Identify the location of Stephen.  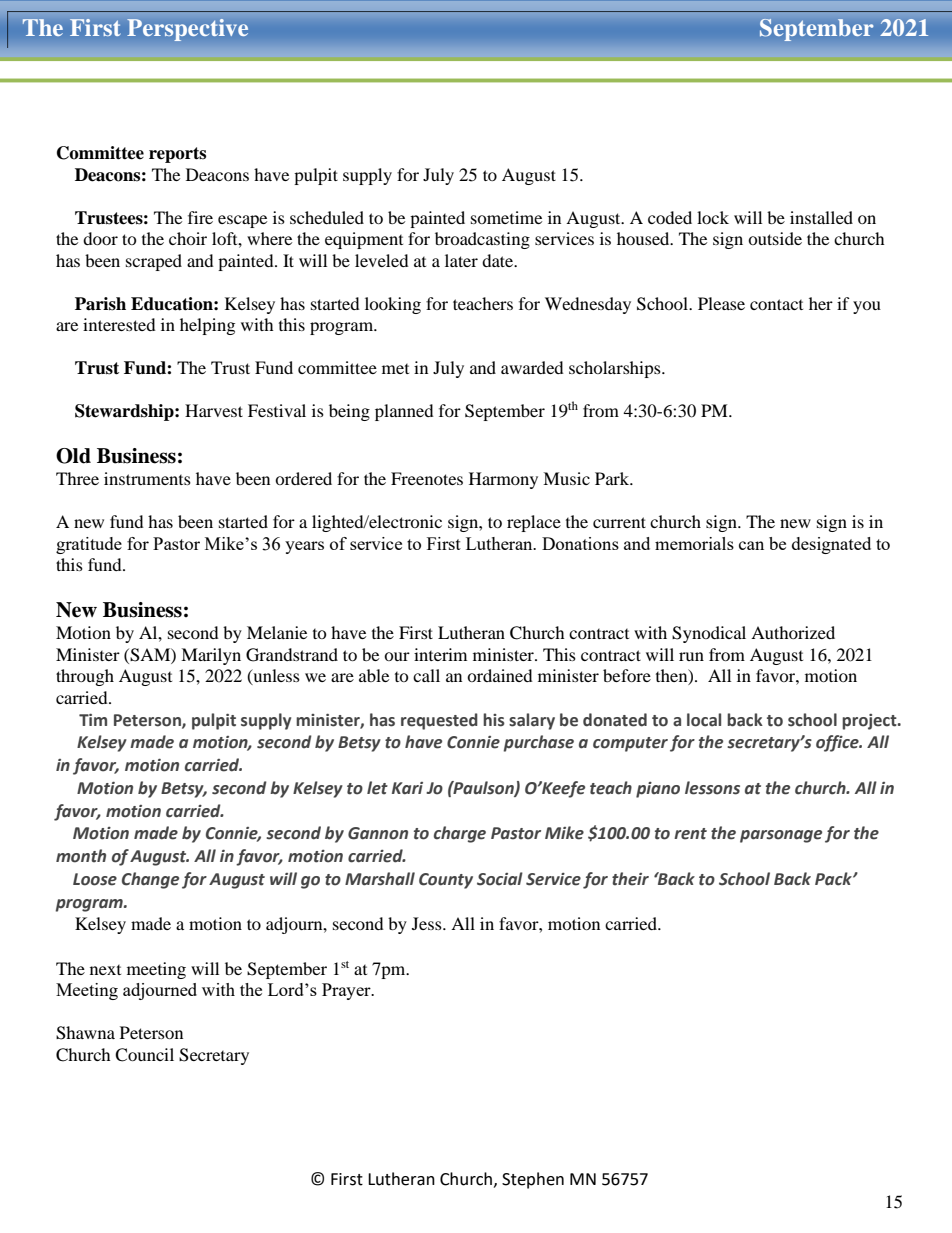
(533, 1180).
